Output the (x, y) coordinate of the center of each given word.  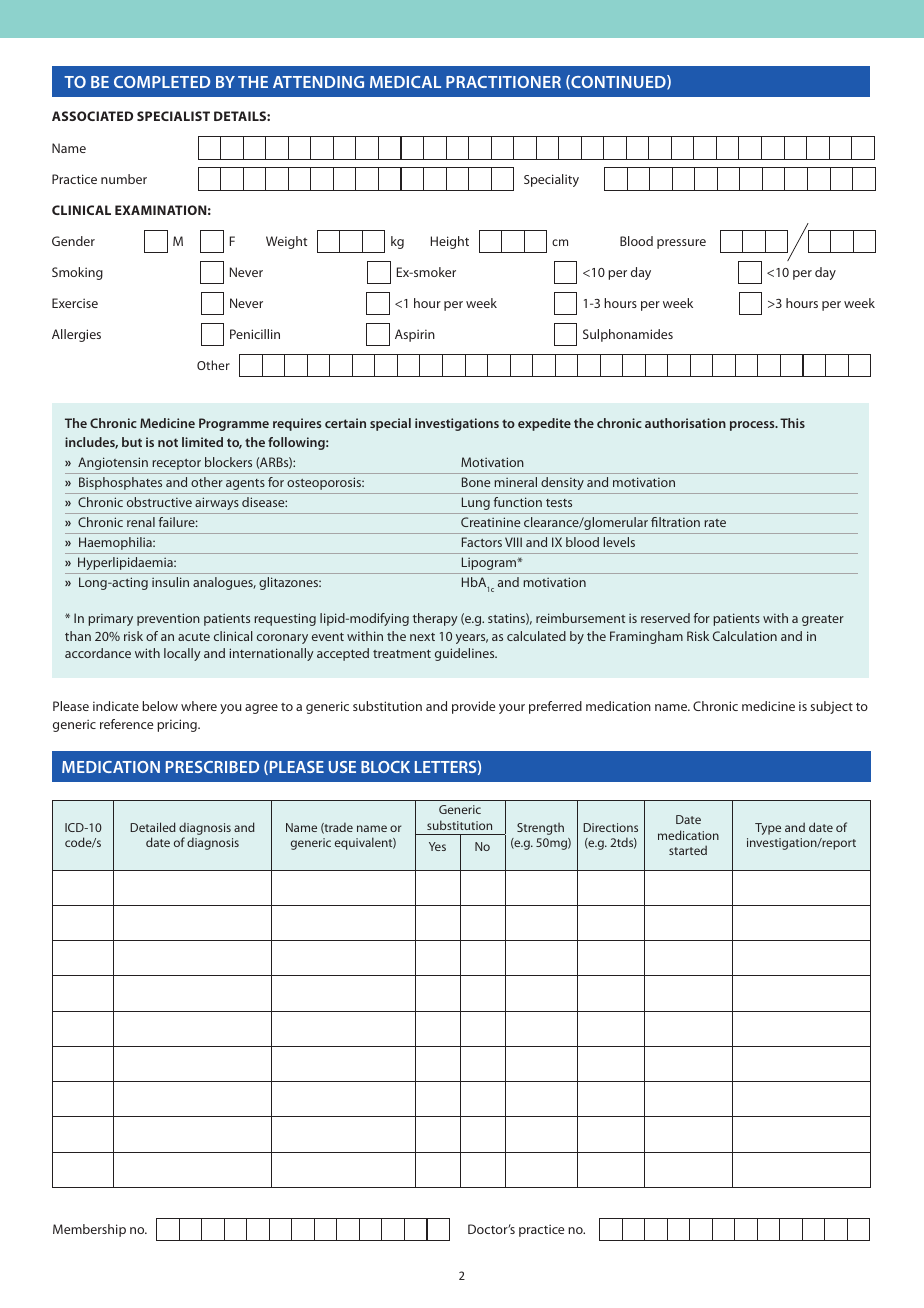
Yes (437, 846)
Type (768, 829)
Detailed (153, 827)
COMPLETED (162, 82)
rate (715, 523)
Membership (89, 1230)
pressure (681, 244)
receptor (176, 464)
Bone (476, 482)
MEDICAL (405, 82)
